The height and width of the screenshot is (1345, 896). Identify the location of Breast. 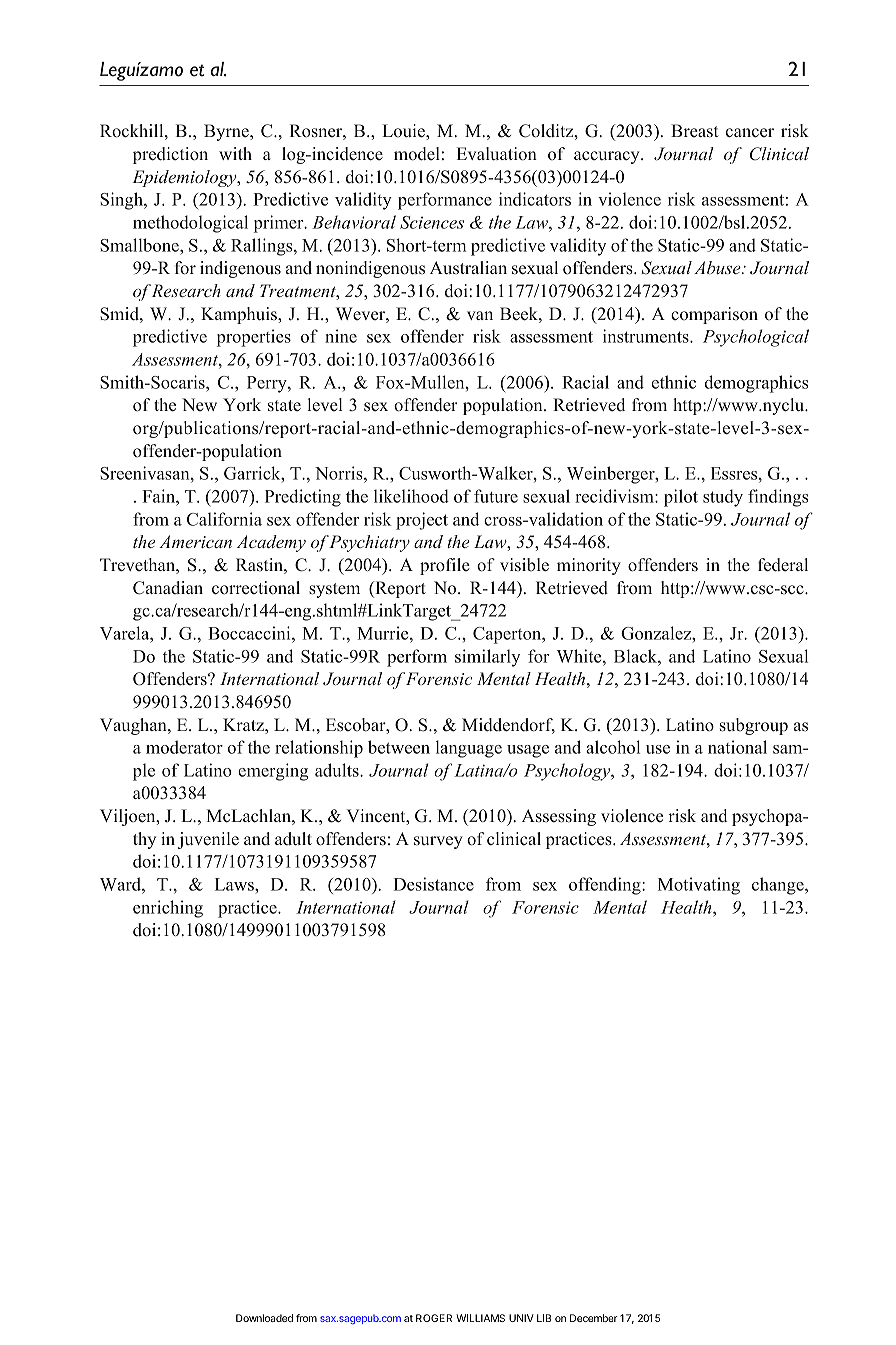
(695, 131).
